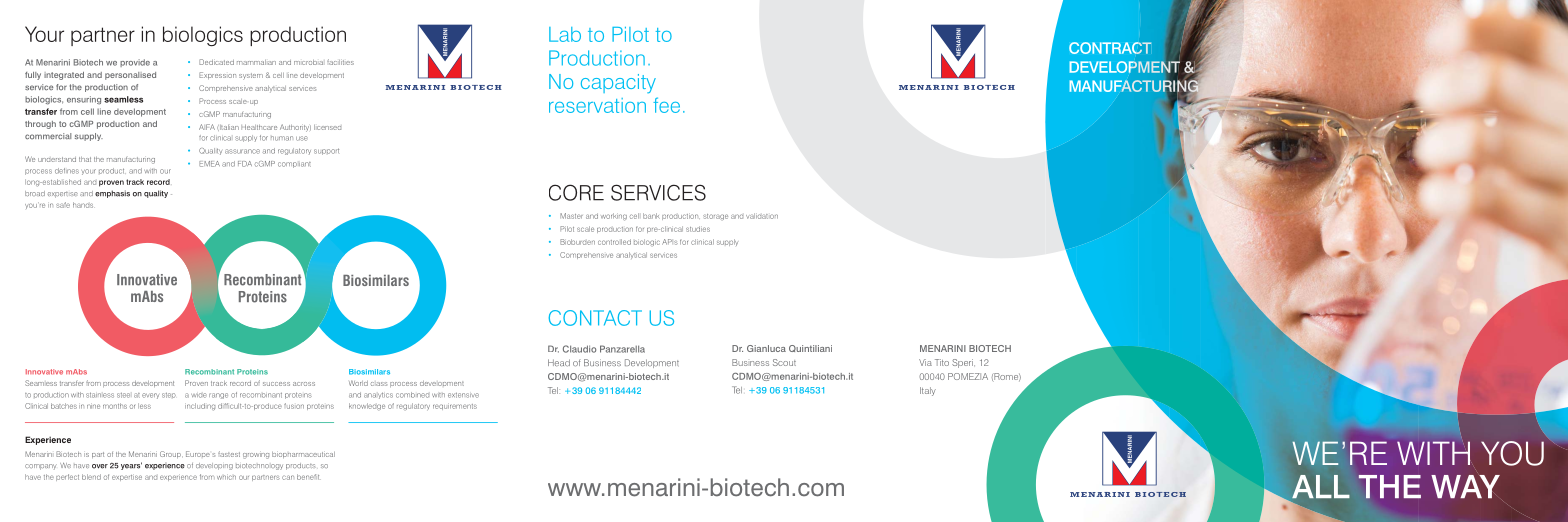 This screenshot has height=522, width=1568. Describe the element at coordinates (784, 362) in the screenshot. I see `Scout` at that location.
